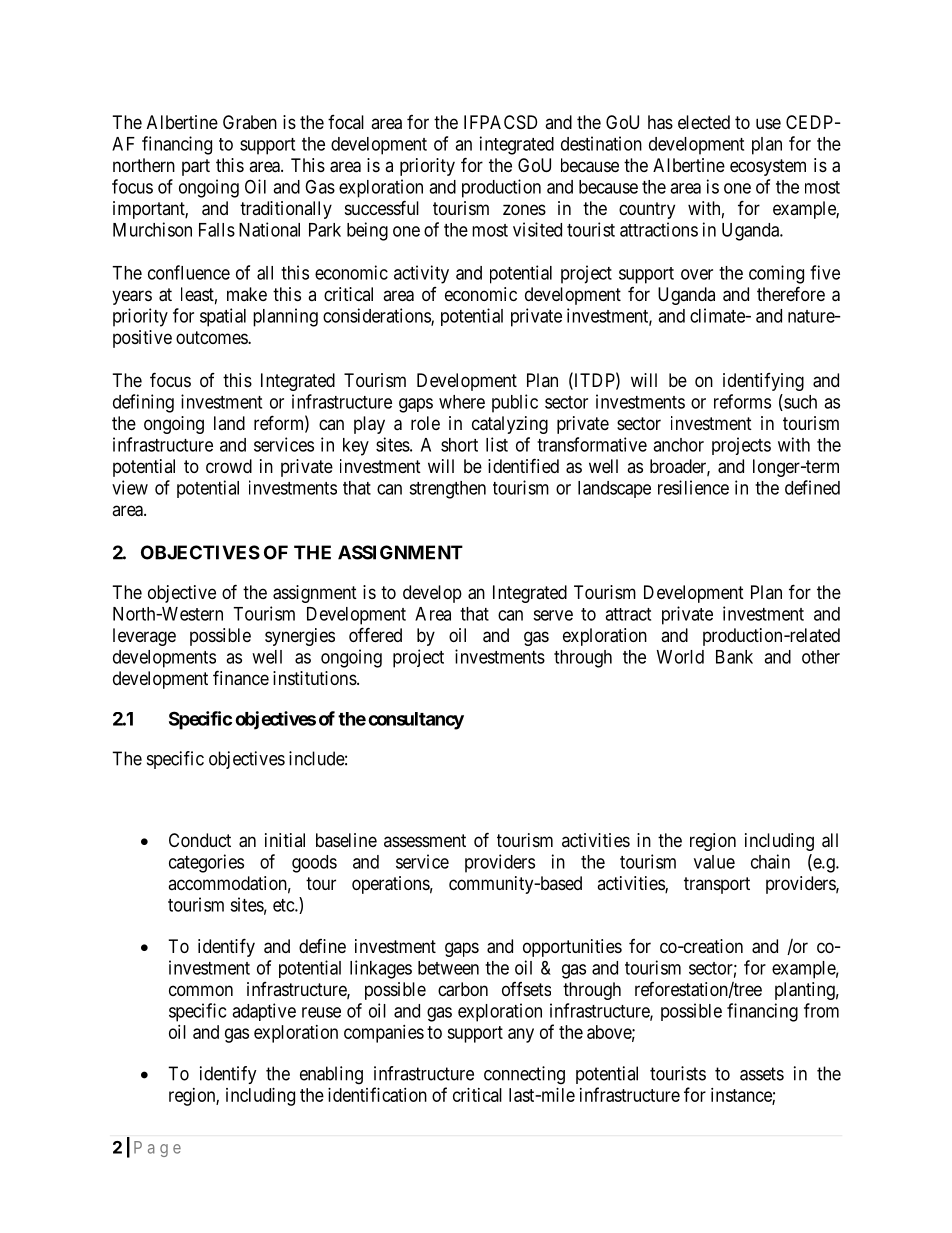 The height and width of the document is (1233, 952). What do you see at coordinates (524, 1075) in the document?
I see `connecting` at bounding box center [524, 1075].
